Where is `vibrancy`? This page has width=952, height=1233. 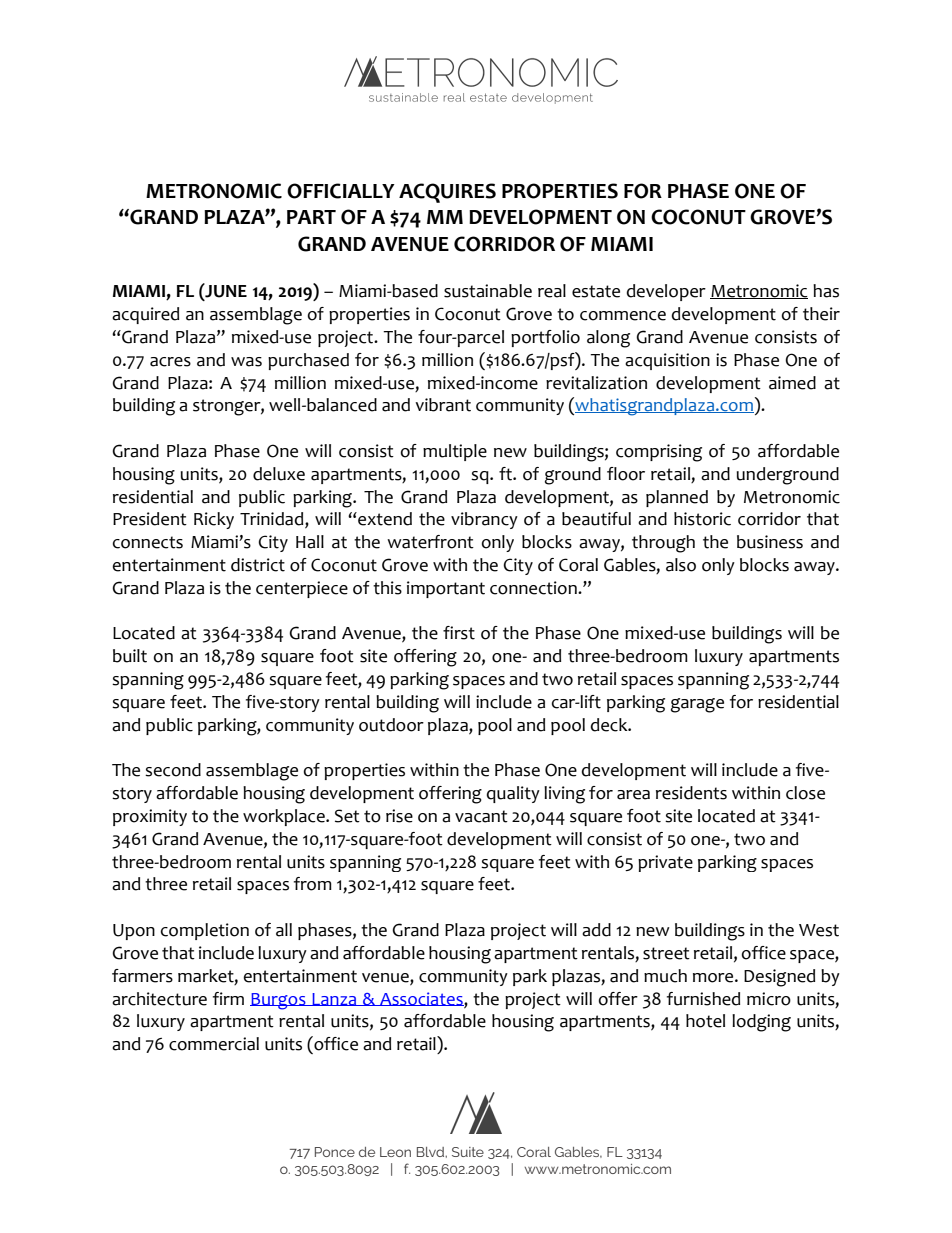 vibrancy is located at coordinates (484, 520).
